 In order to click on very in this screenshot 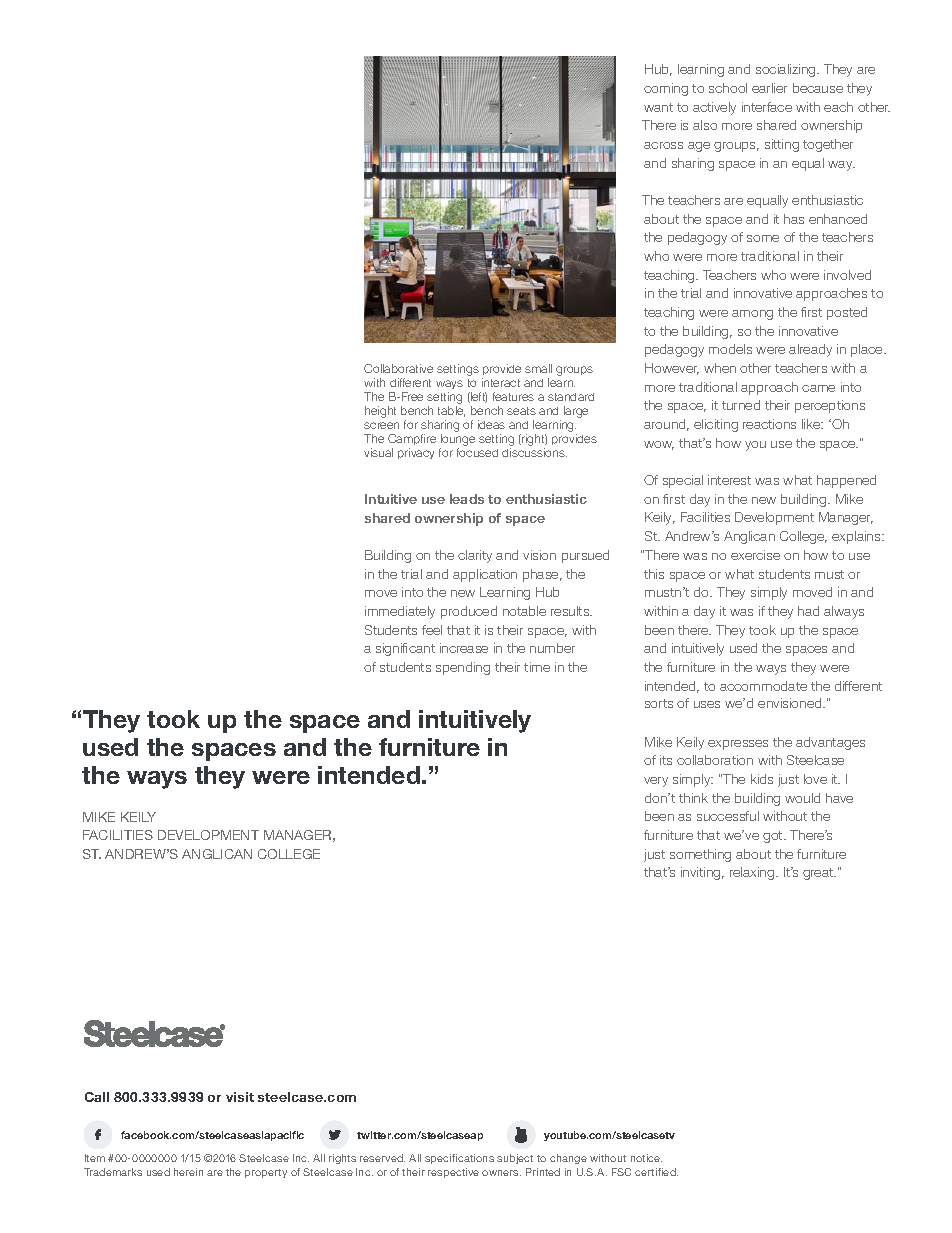, I will do `click(656, 782)`.
